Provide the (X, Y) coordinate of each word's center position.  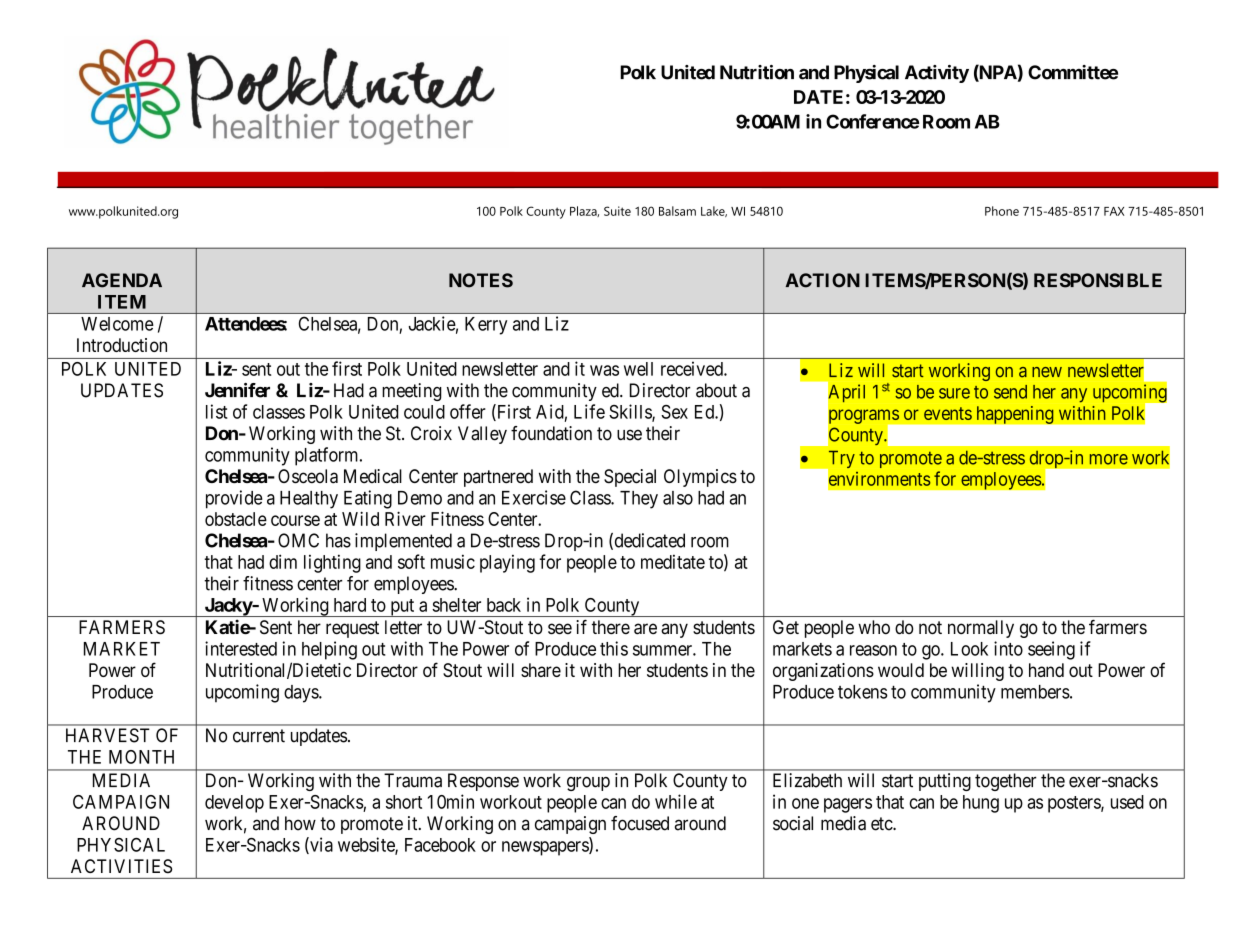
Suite (617, 211)
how (300, 823)
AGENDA (122, 280)
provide (234, 499)
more (1109, 459)
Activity (937, 74)
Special (630, 478)
